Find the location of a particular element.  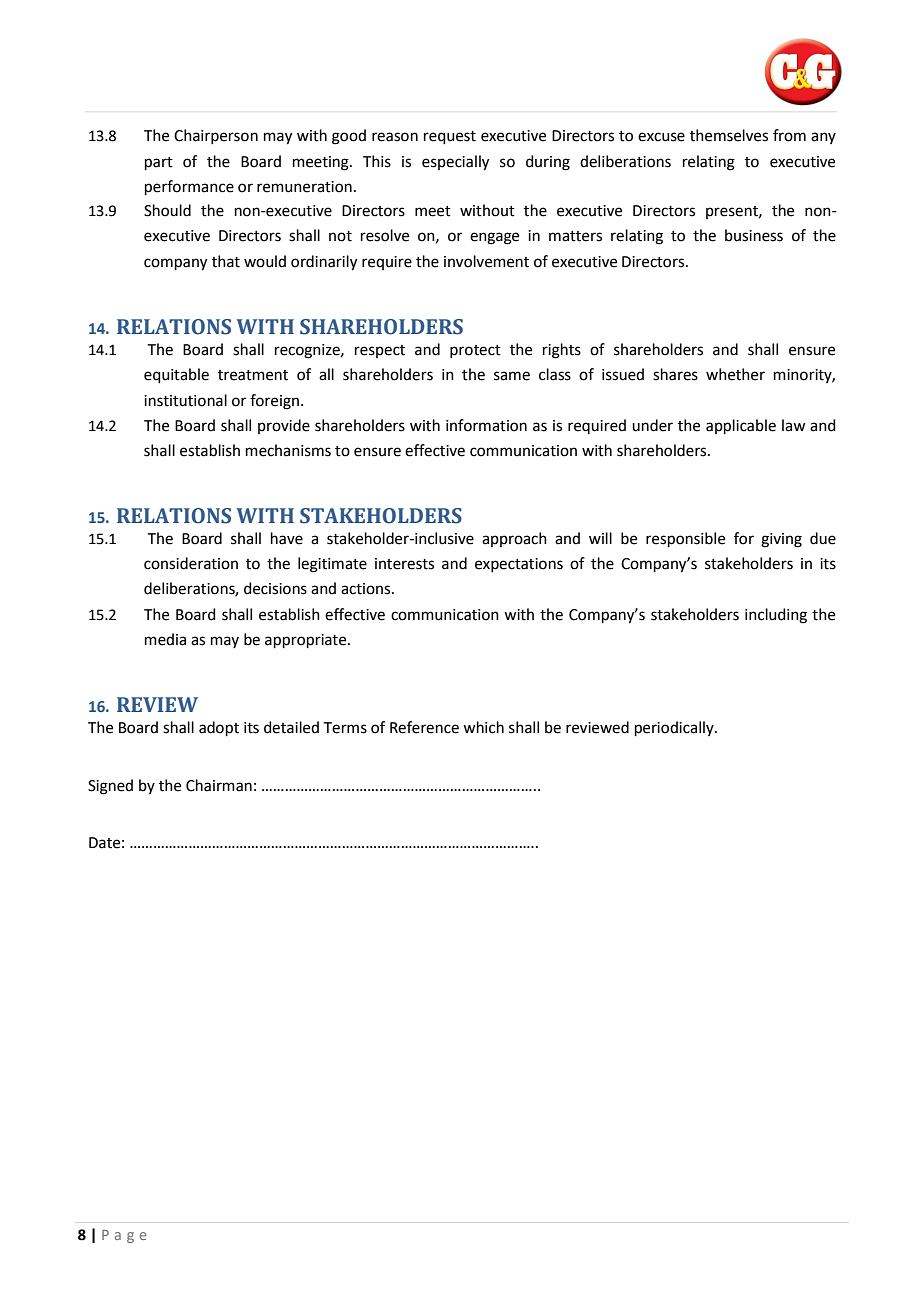

Chairman is located at coordinates (219, 785).
